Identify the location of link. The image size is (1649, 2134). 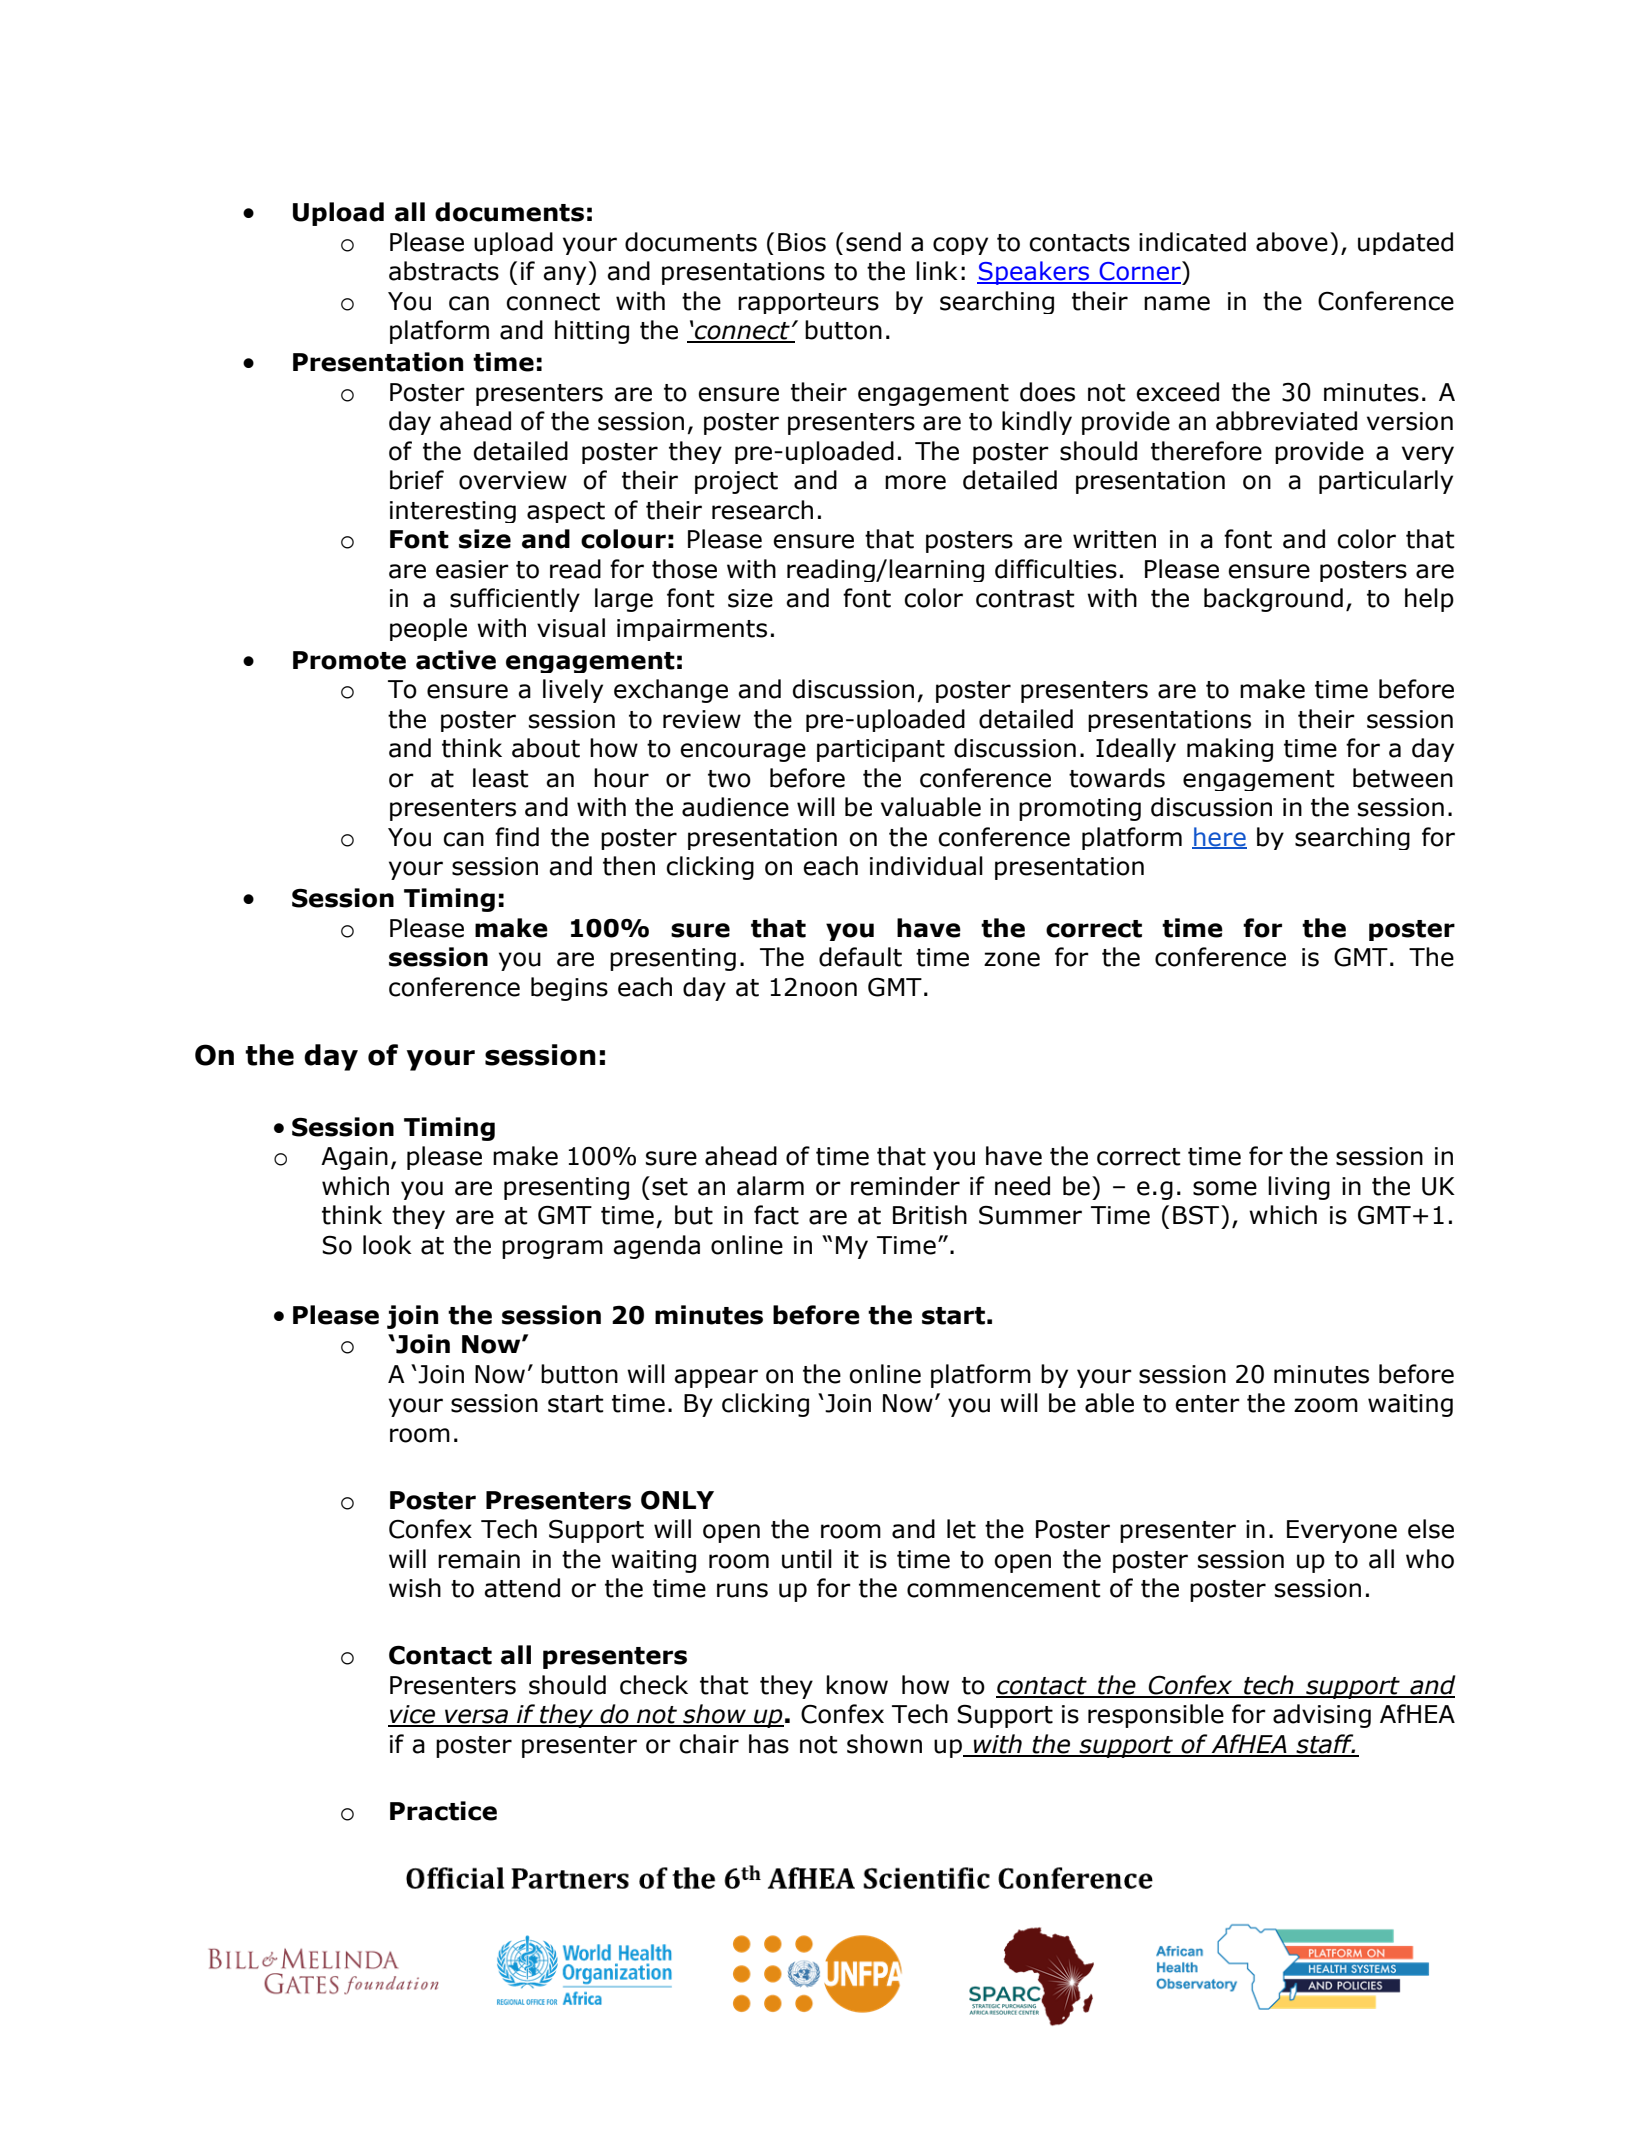
(937, 270).
